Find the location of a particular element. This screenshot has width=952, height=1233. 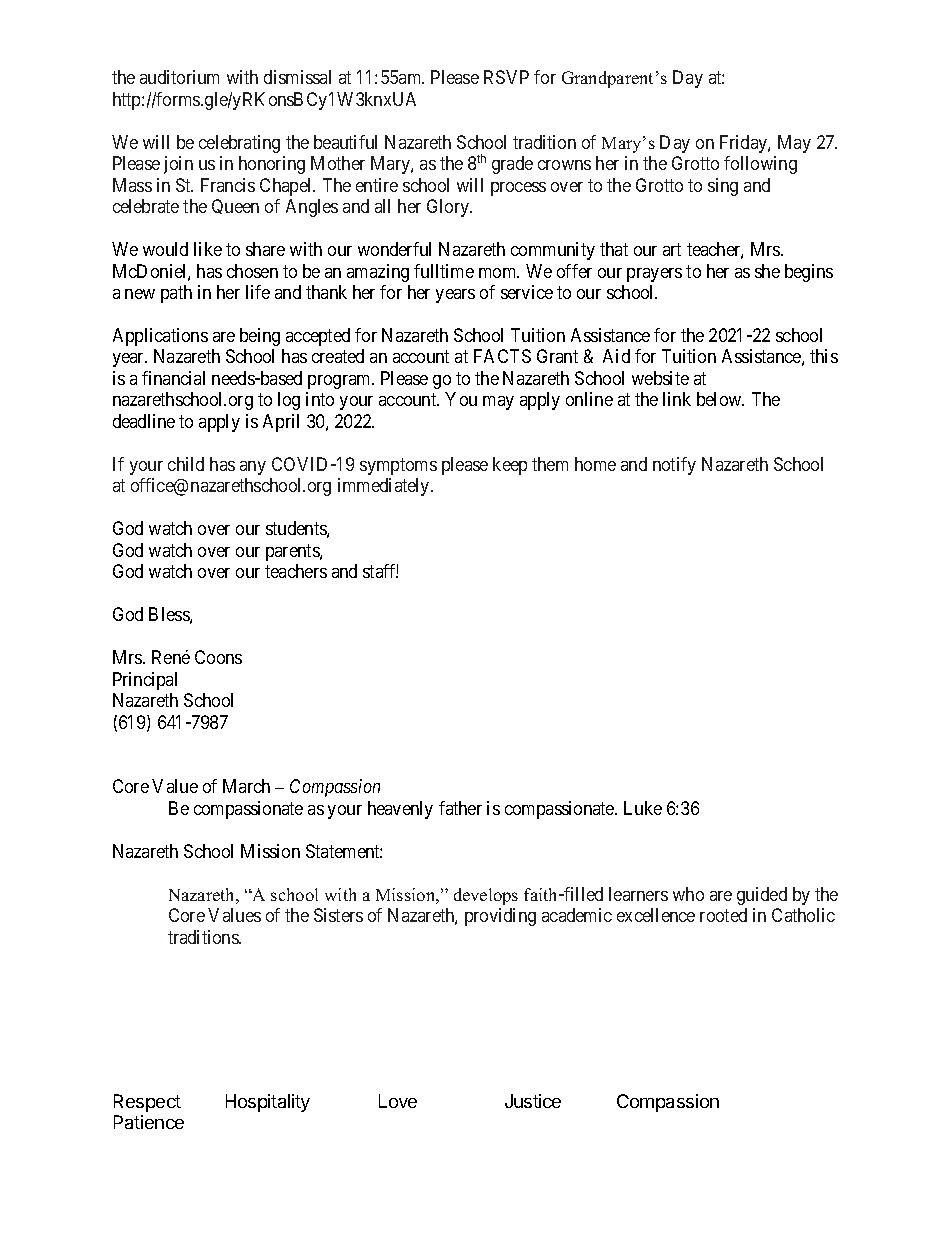

celebrating is located at coordinates (239, 144).
